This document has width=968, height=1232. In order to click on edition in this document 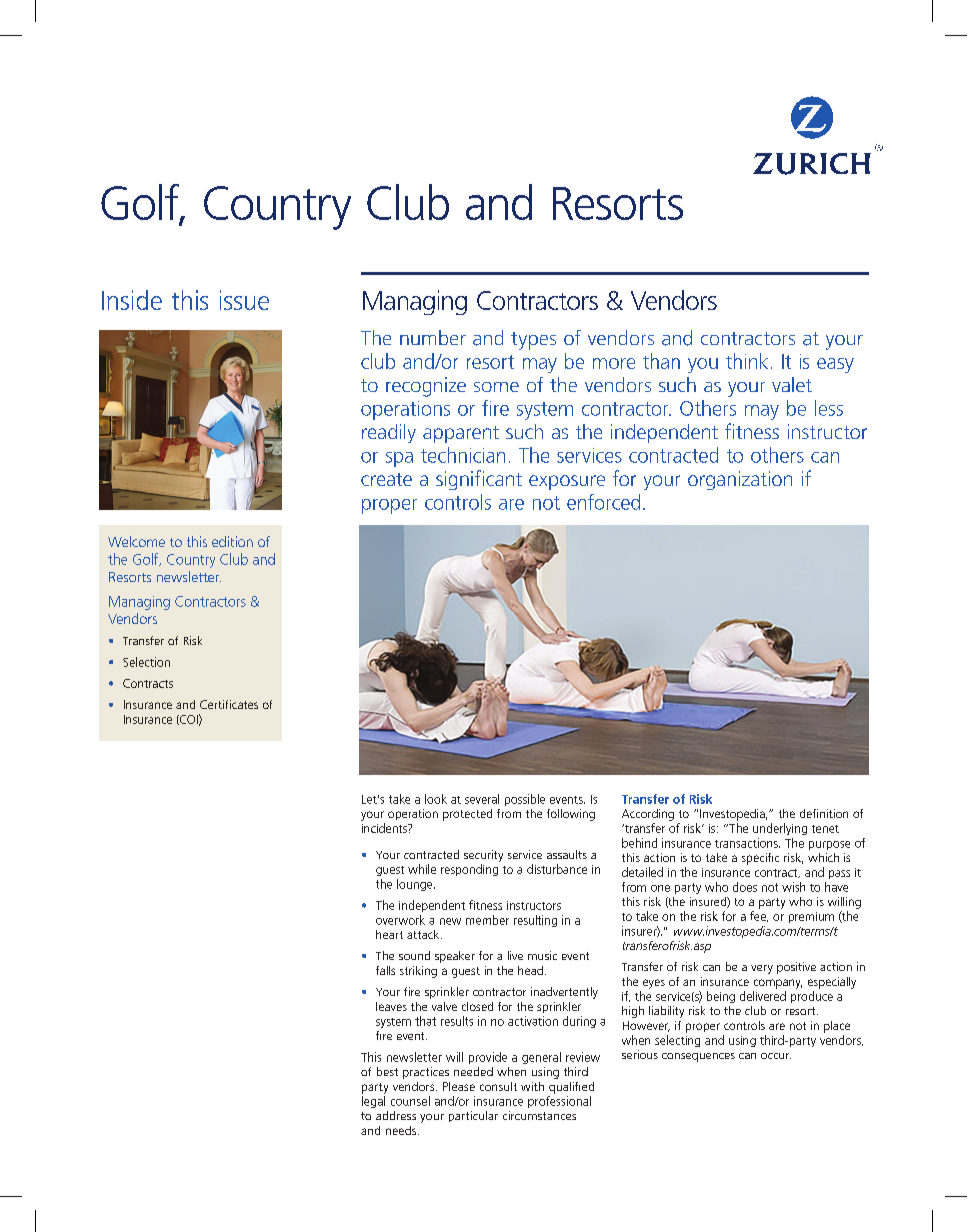, I will do `click(232, 541)`.
